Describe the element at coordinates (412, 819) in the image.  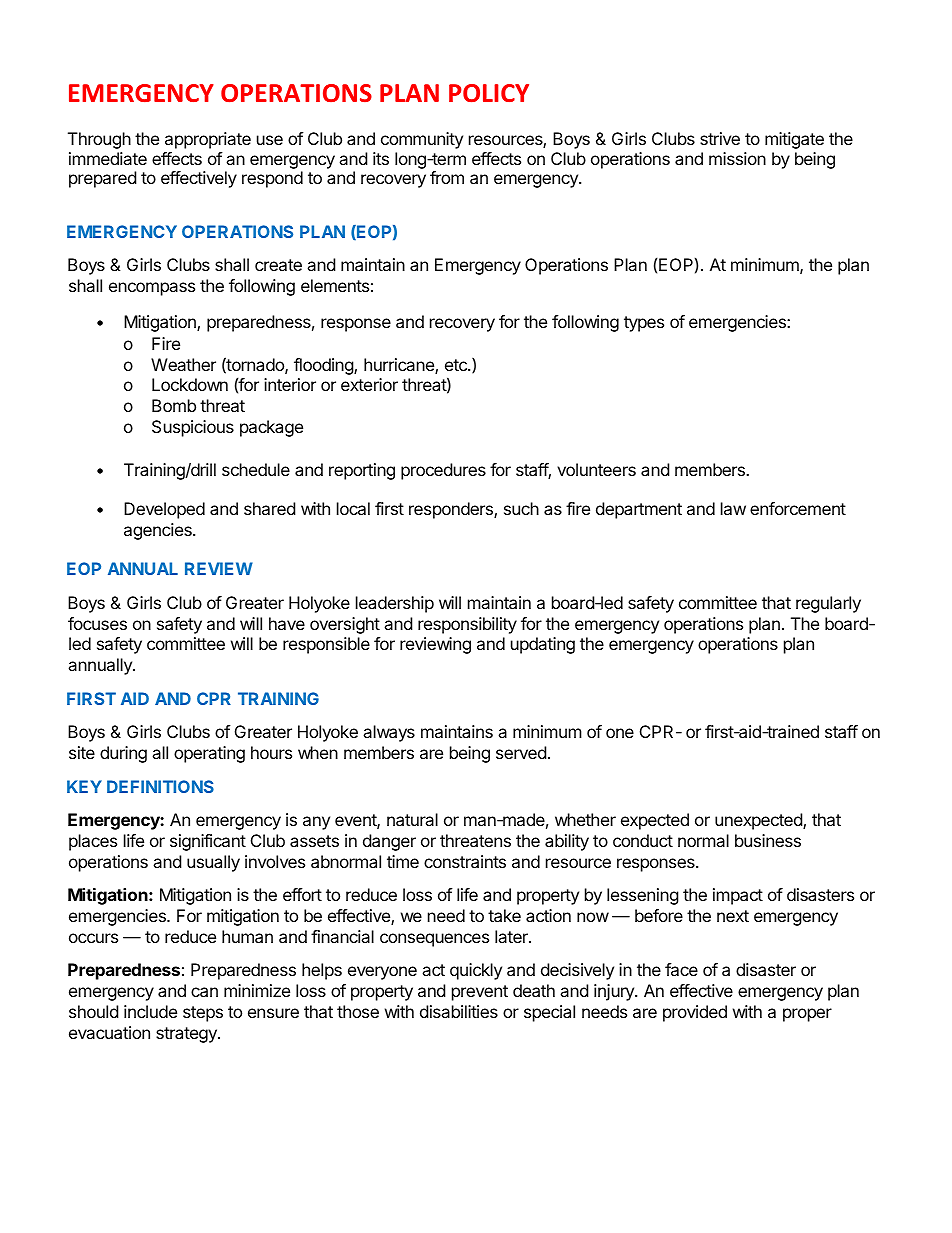
I see `natural` at that location.
